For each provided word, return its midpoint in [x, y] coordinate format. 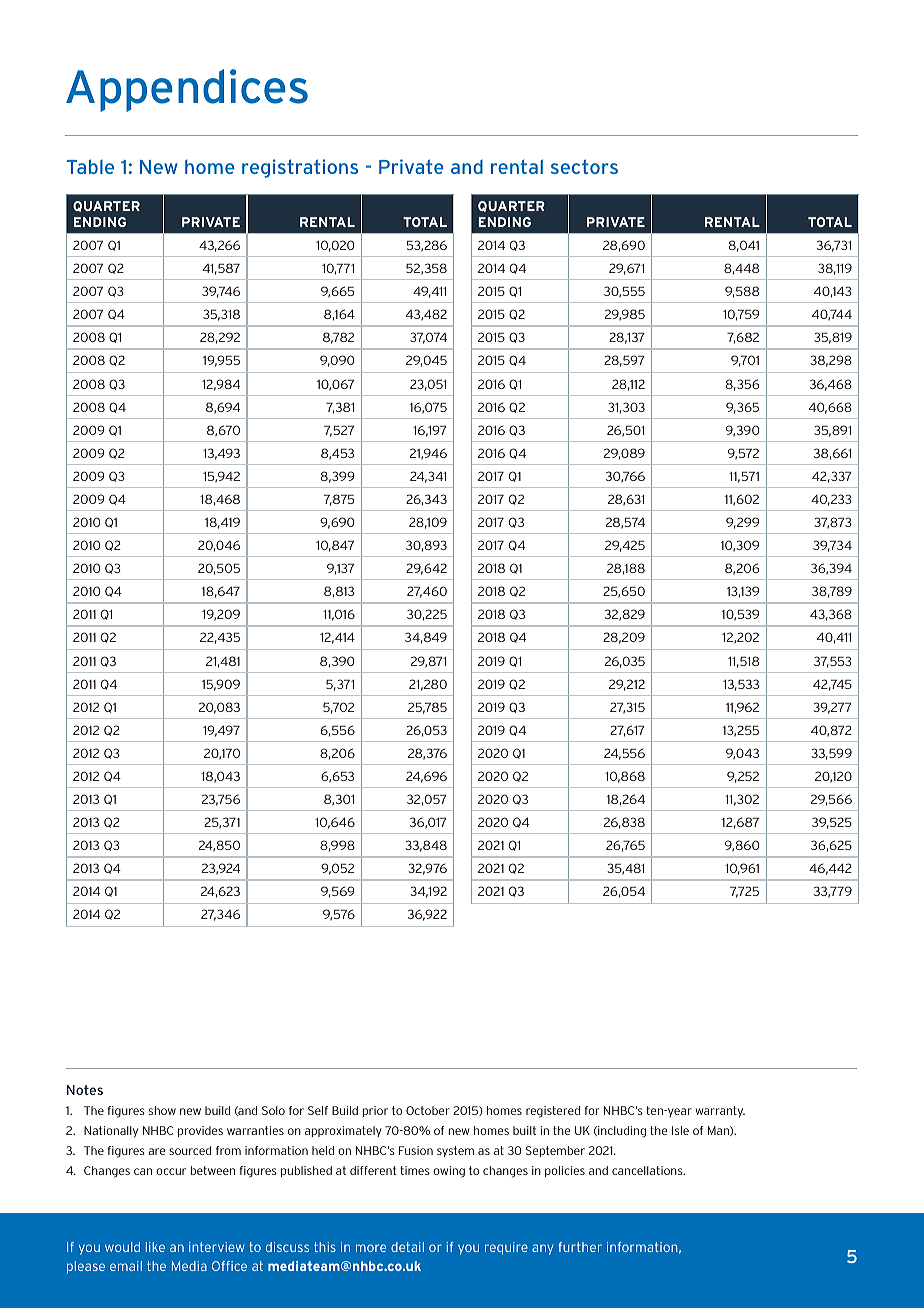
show [162, 1110]
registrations [300, 168]
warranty [720, 1112]
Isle [680, 1130]
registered [553, 1112]
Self [318, 1110]
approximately [343, 1131]
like [155, 1247]
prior [375, 1111]
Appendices [187, 90]
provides [200, 1131]
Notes [85, 1090]
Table [90, 166]
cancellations [648, 1170]
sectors [584, 166]
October [428, 1110]
